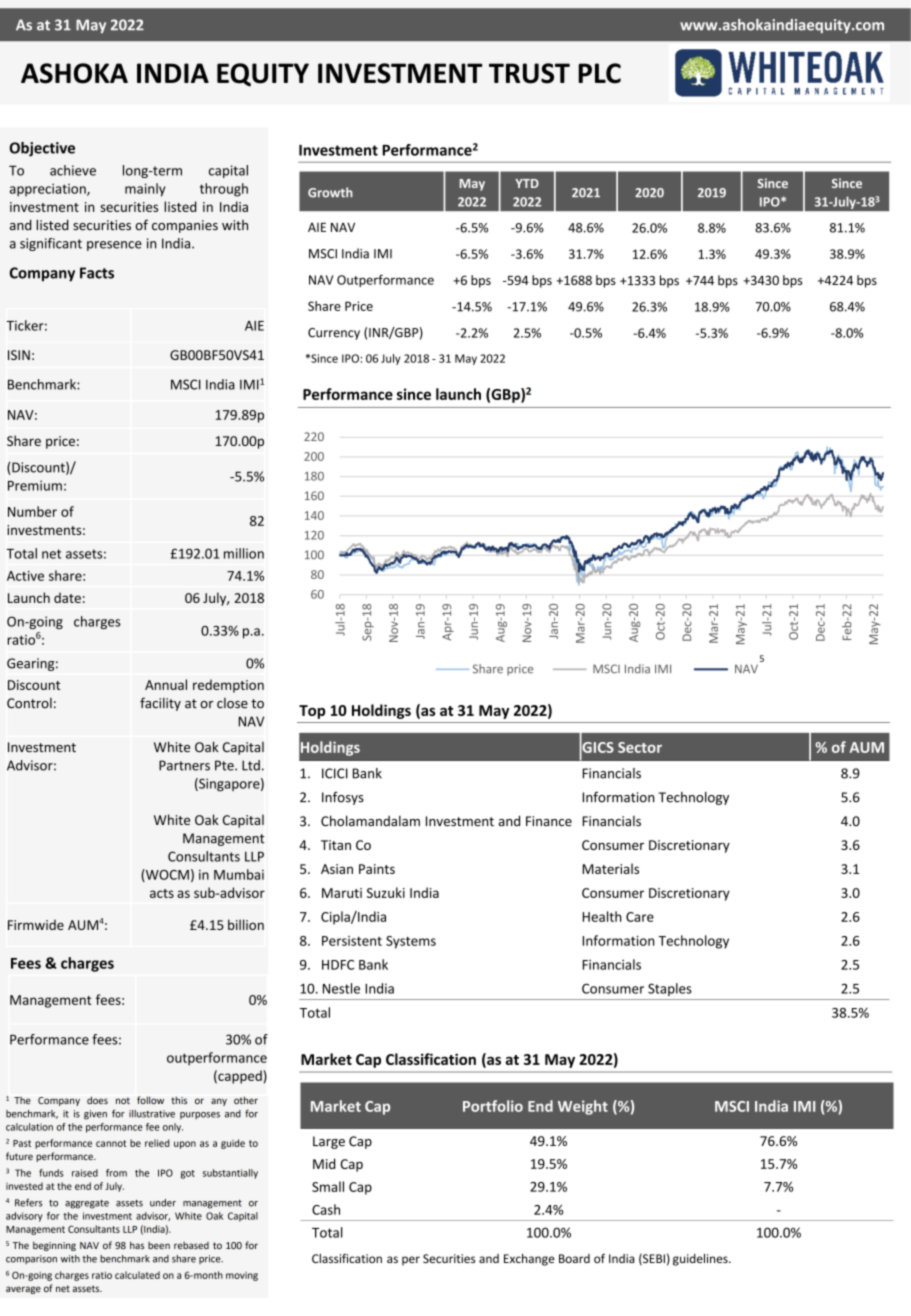  What do you see at coordinates (334, 334) in the screenshot?
I see `Currency` at bounding box center [334, 334].
